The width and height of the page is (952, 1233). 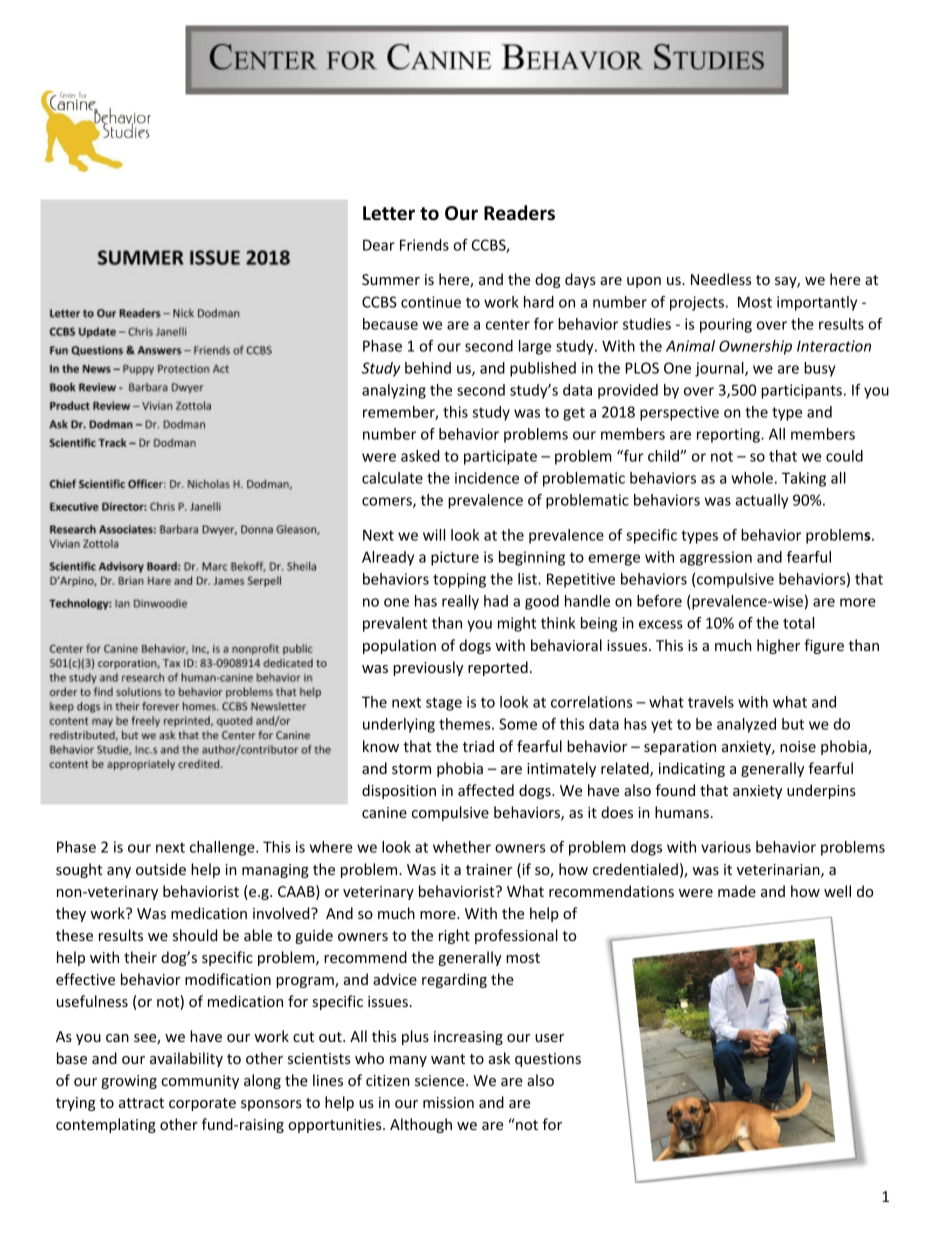 I want to click on Needless, so click(x=721, y=279).
